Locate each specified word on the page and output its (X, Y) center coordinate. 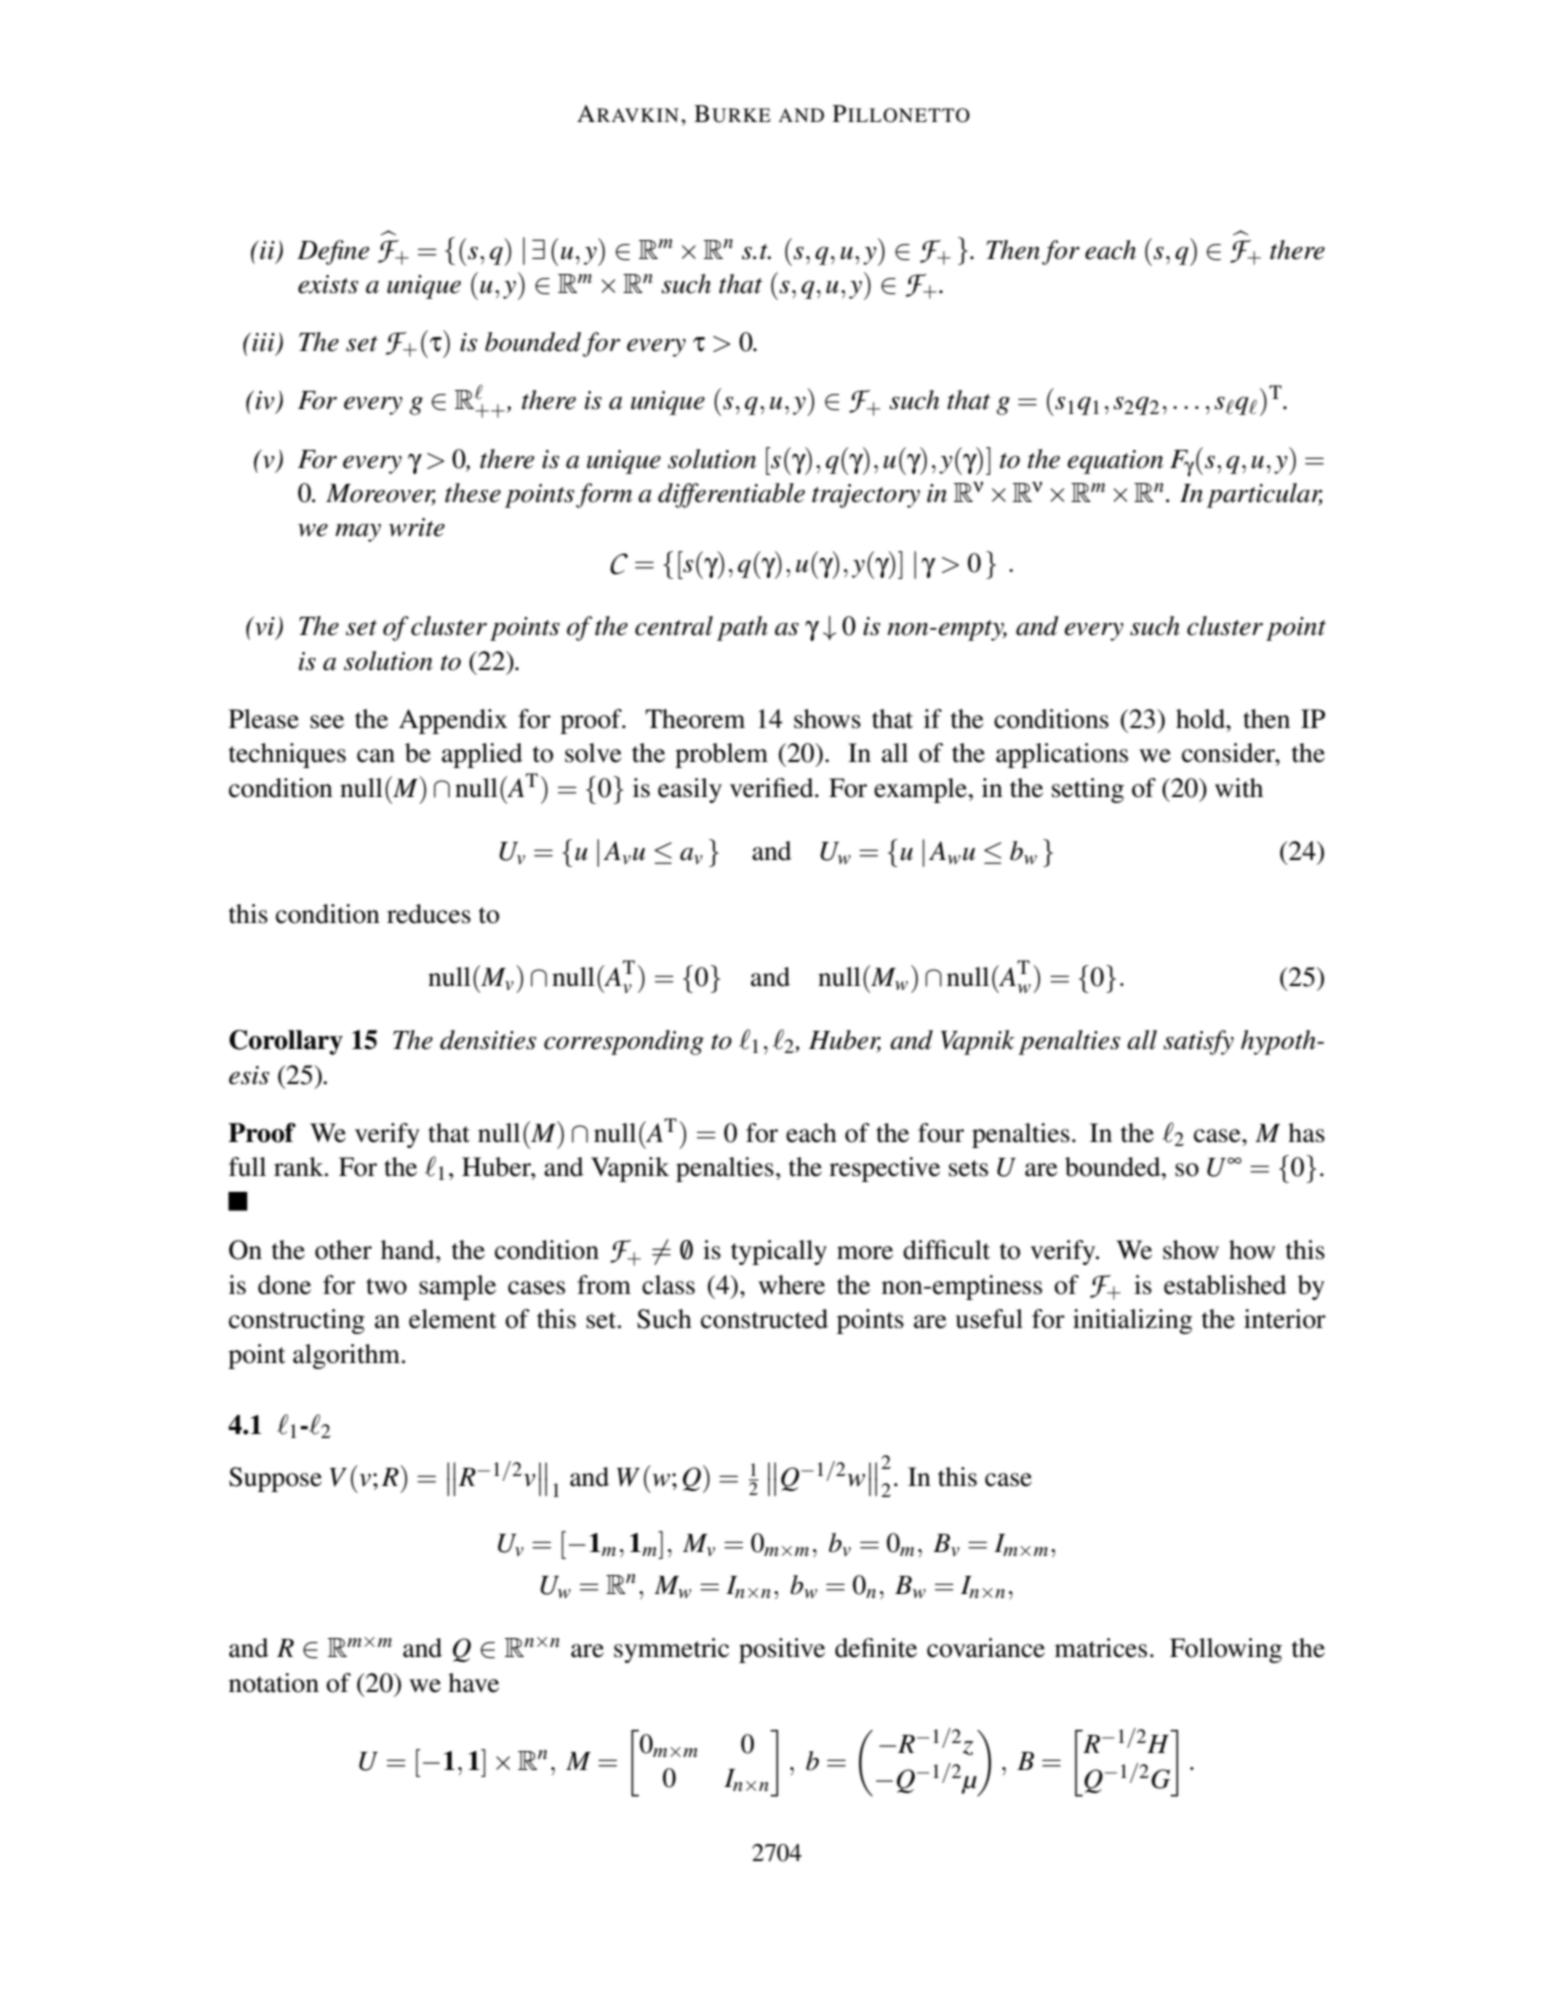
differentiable (731, 495)
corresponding (624, 1042)
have (473, 1683)
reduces (429, 914)
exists (328, 284)
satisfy (1198, 1042)
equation (1115, 462)
